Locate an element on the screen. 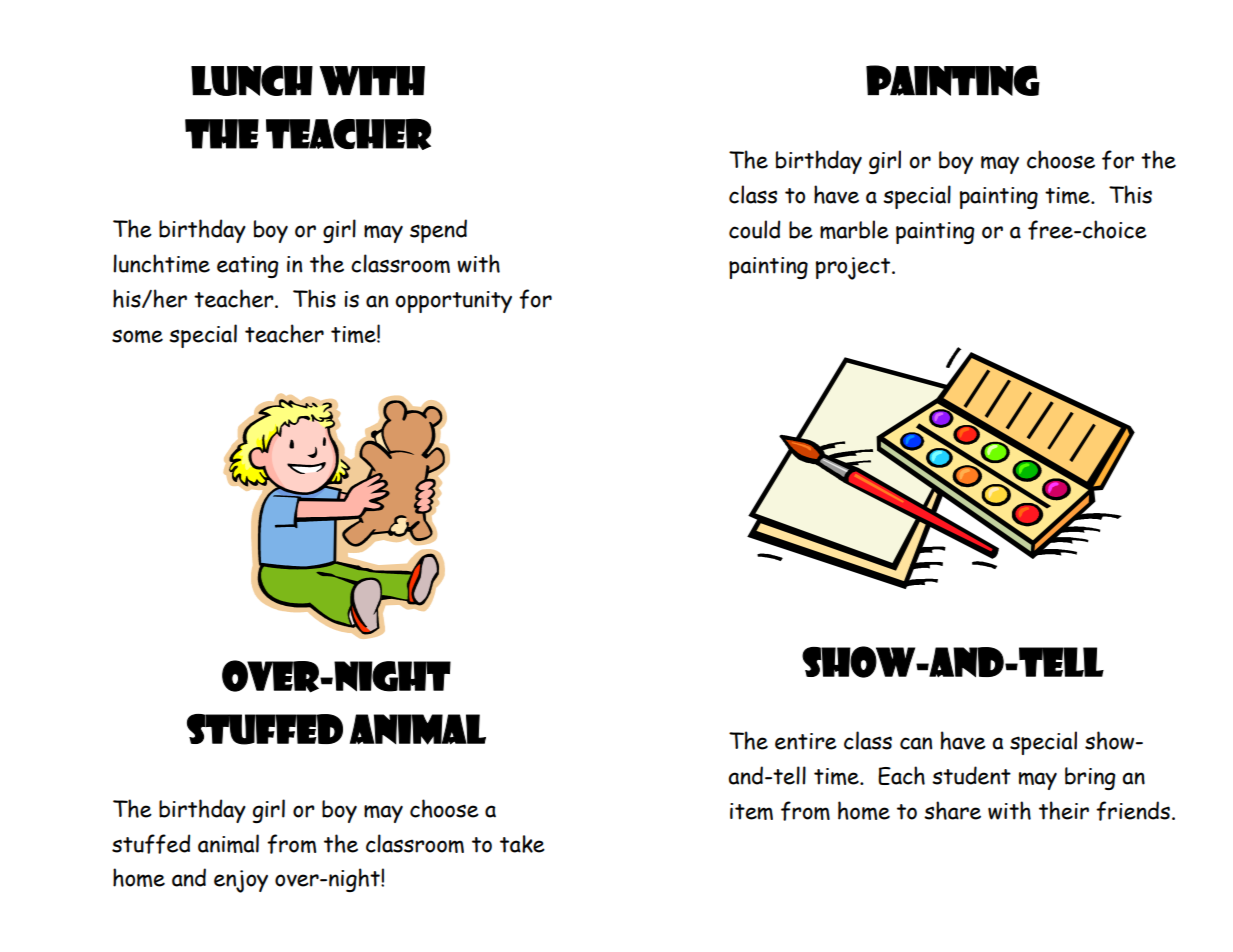  project is located at coordinates (854, 268).
